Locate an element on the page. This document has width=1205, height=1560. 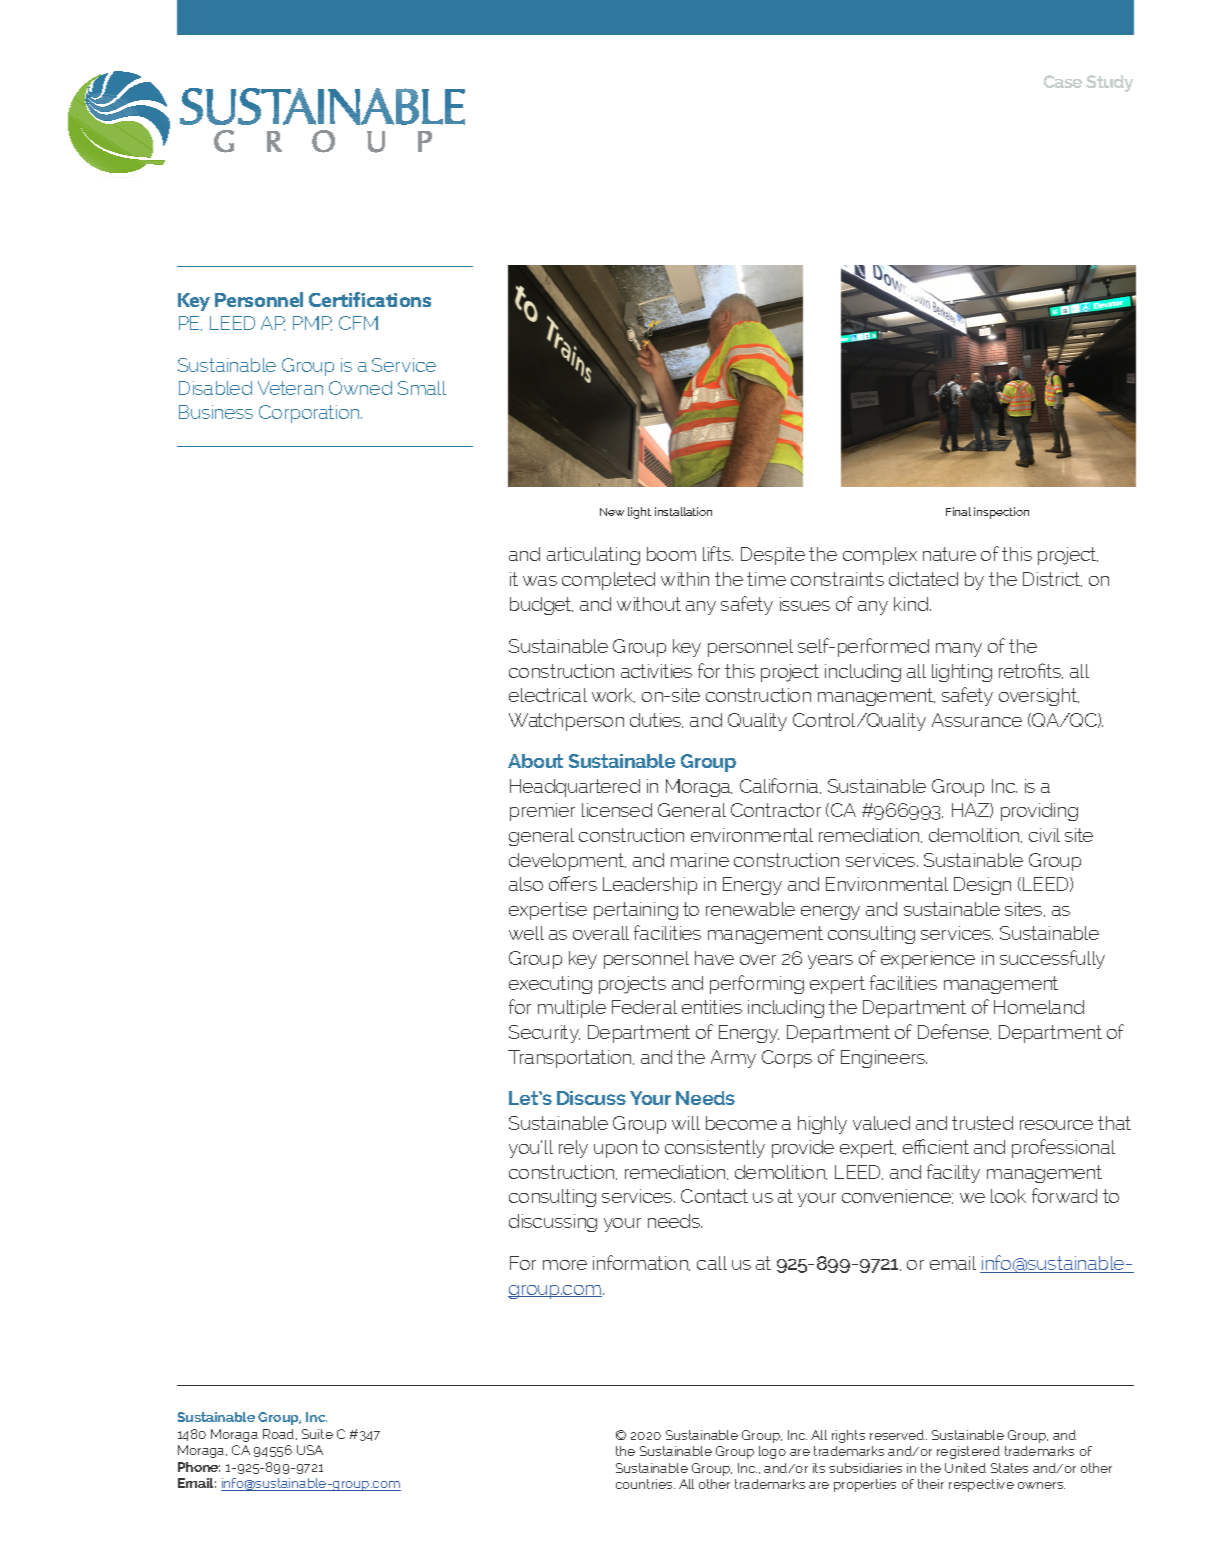
Corporation is located at coordinates (310, 414).
